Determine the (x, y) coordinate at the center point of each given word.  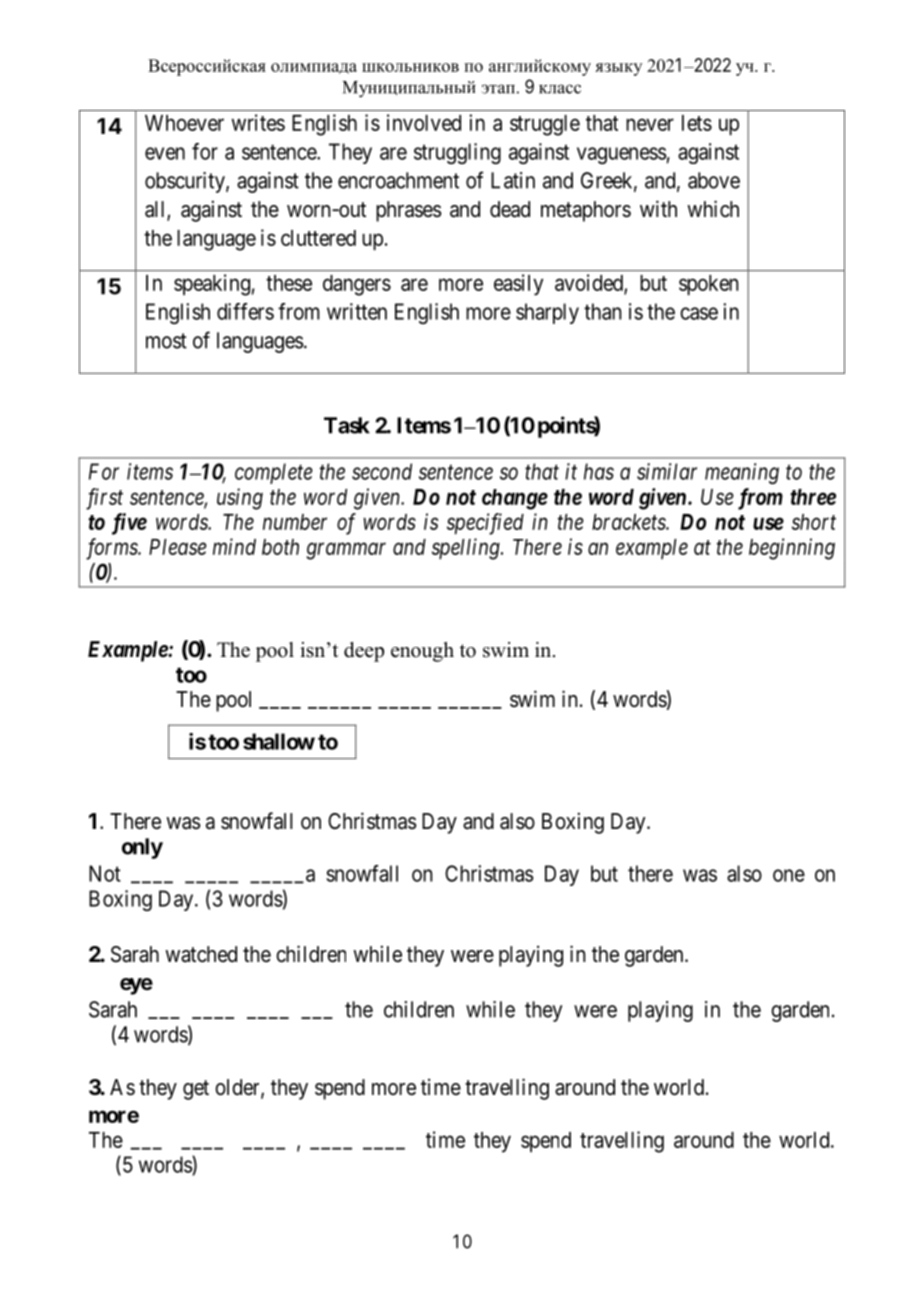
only (142, 848)
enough (422, 652)
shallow (279, 741)
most (166, 341)
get (196, 1090)
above (714, 180)
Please (178, 547)
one (789, 875)
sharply (547, 313)
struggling (457, 153)
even (165, 153)
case (699, 313)
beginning (792, 549)
